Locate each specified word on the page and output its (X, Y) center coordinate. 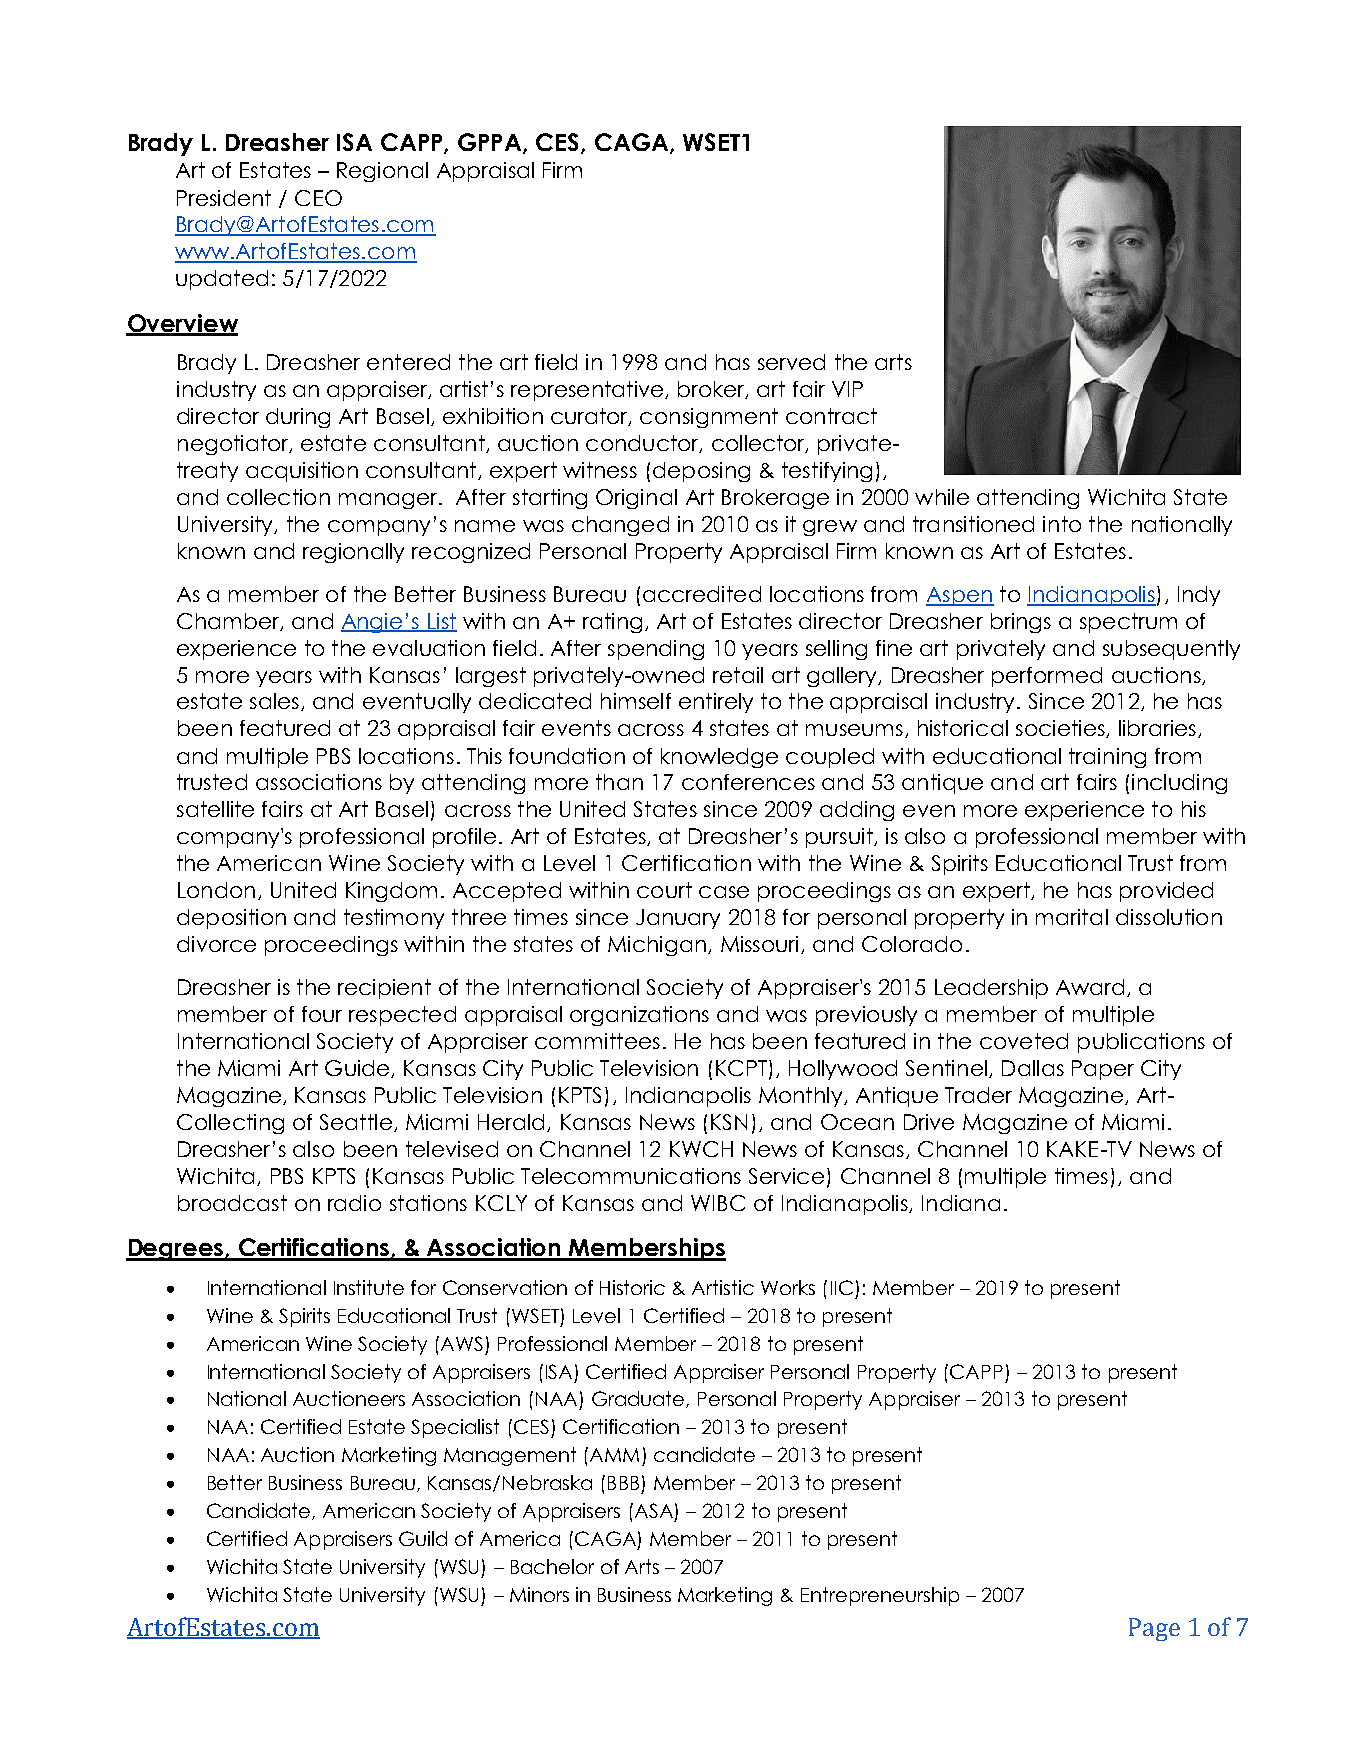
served (791, 362)
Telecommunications (631, 1176)
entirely (716, 703)
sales (274, 701)
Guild (423, 1538)
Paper (1103, 1070)
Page (1154, 1629)
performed (1047, 677)
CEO (318, 198)
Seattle (356, 1122)
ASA (652, 1510)
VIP (847, 389)
